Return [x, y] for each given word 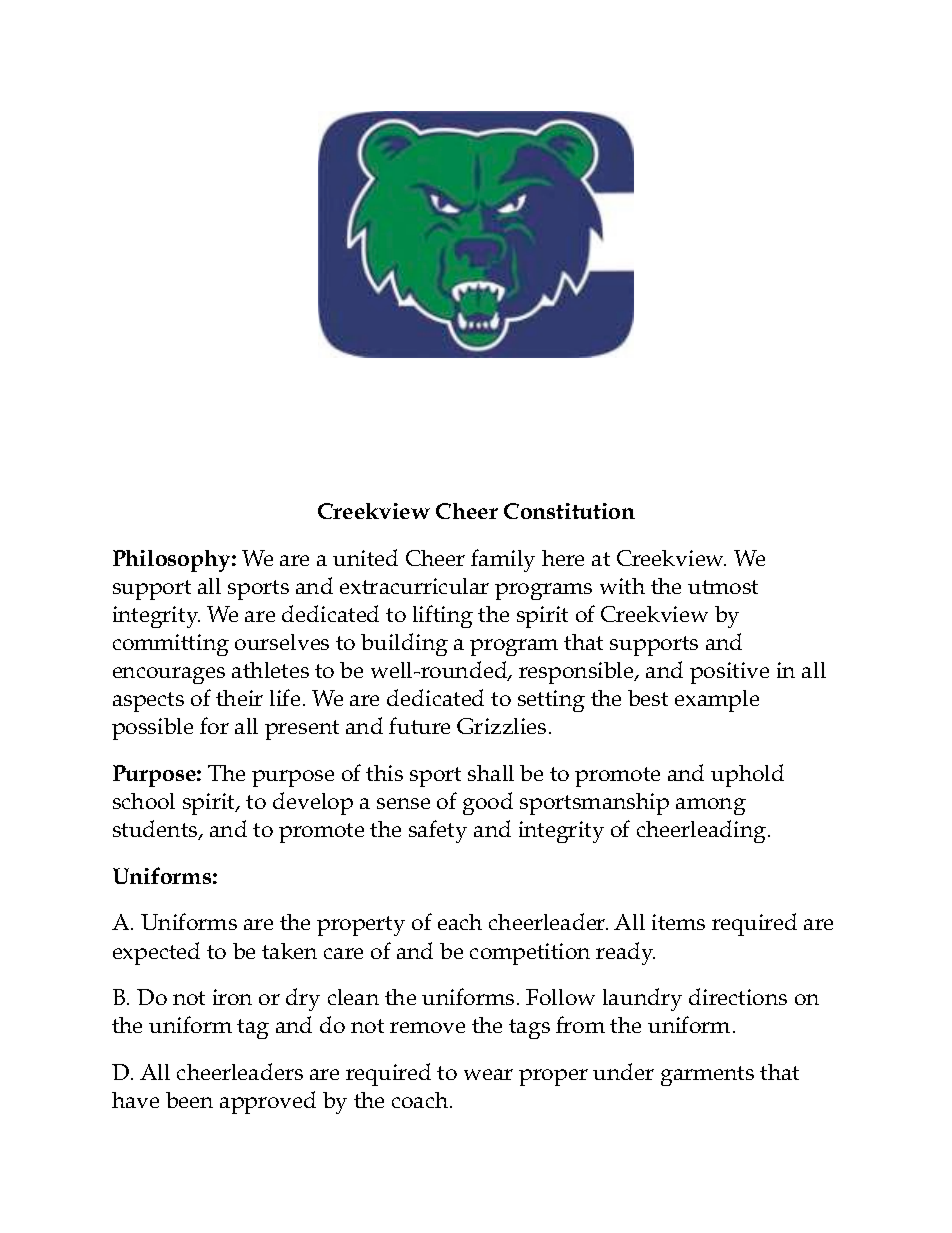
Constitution [569, 511]
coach [421, 1100]
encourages [169, 675]
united [365, 557]
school [144, 801]
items [678, 922]
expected [156, 953]
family [503, 560]
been [189, 1100]
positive [729, 673]
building [404, 644]
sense [403, 803]
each [460, 922]
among [711, 806]
